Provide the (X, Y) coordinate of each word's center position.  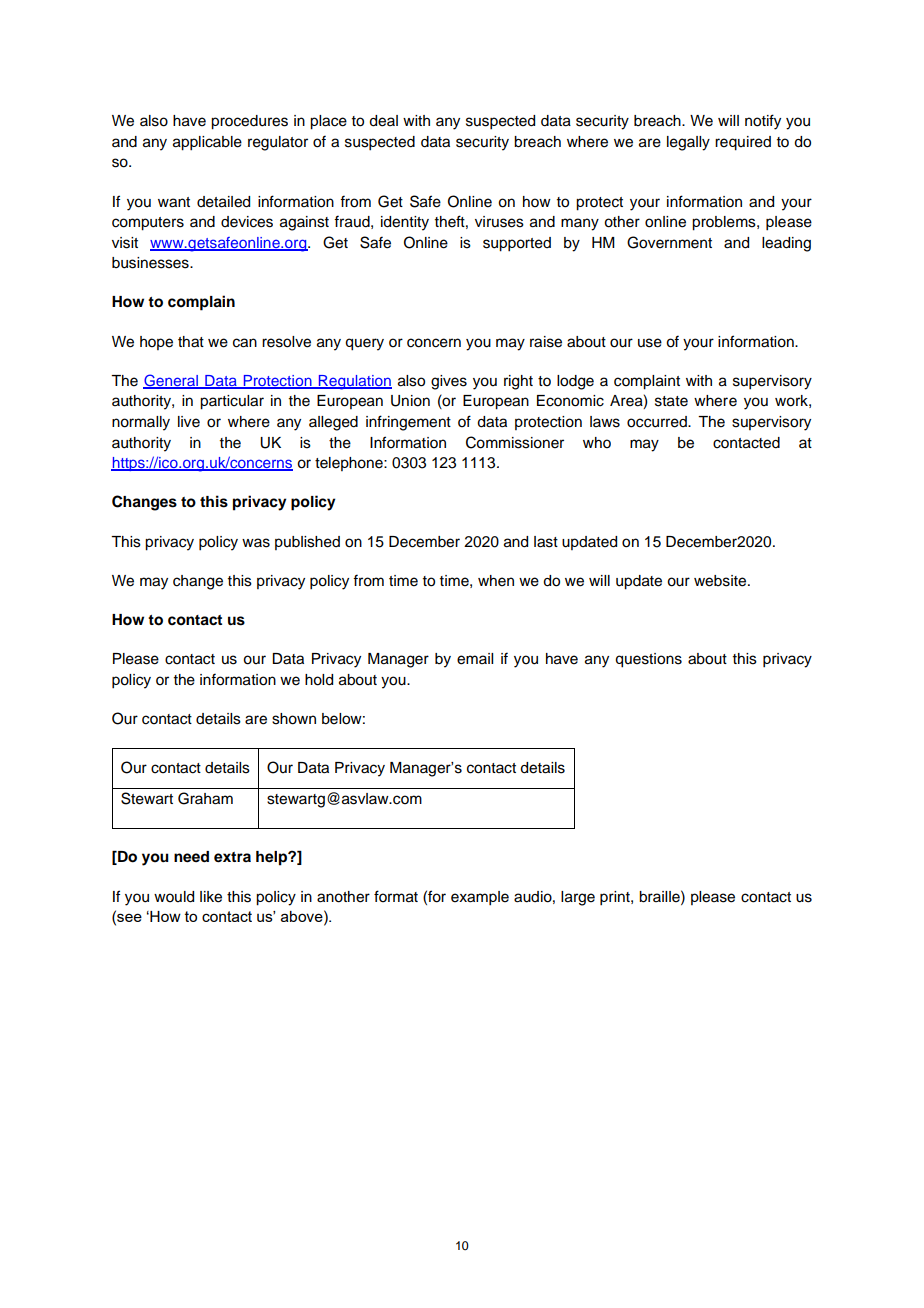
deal (383, 121)
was (256, 543)
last (546, 542)
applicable (207, 143)
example (480, 898)
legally (688, 143)
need (191, 857)
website (721, 581)
